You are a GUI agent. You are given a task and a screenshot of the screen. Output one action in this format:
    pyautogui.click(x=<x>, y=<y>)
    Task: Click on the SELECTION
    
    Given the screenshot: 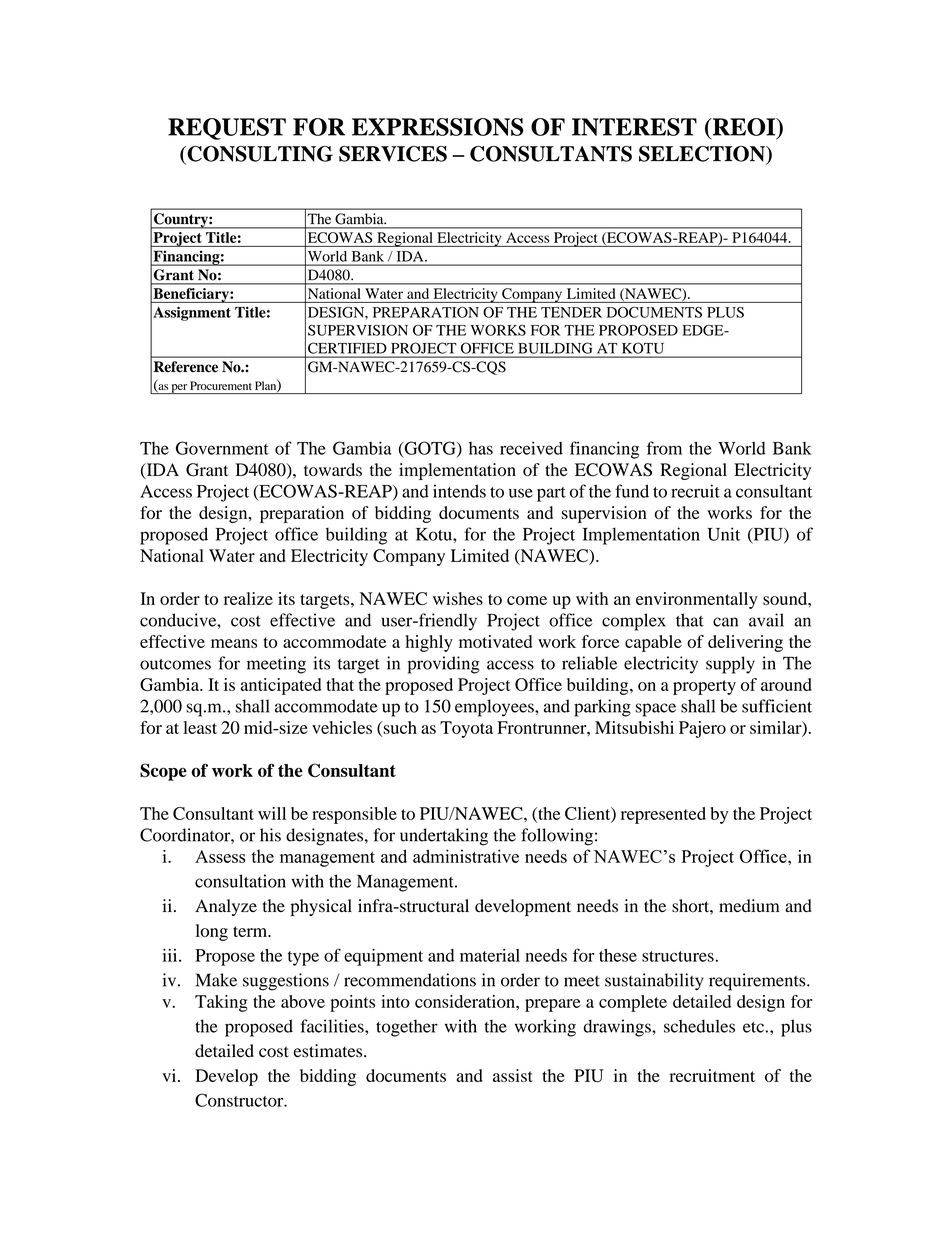 What is the action you would take?
    pyautogui.click(x=703, y=155)
